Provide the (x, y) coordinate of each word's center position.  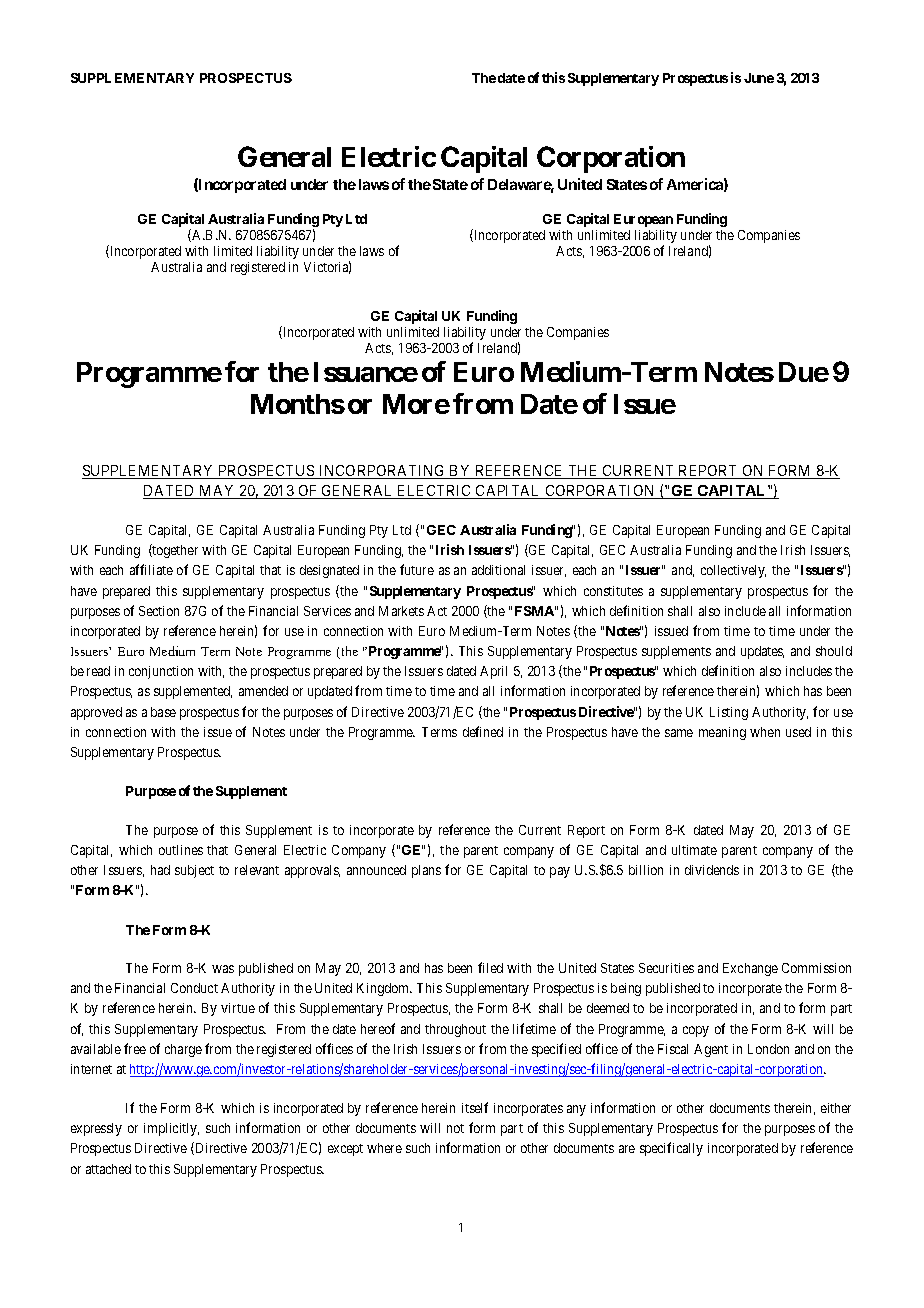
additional (498, 570)
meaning (722, 733)
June (759, 78)
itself (475, 1107)
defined (483, 731)
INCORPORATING (382, 472)
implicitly (171, 1129)
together (174, 551)
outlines (181, 850)
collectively (733, 571)
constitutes (613, 591)
